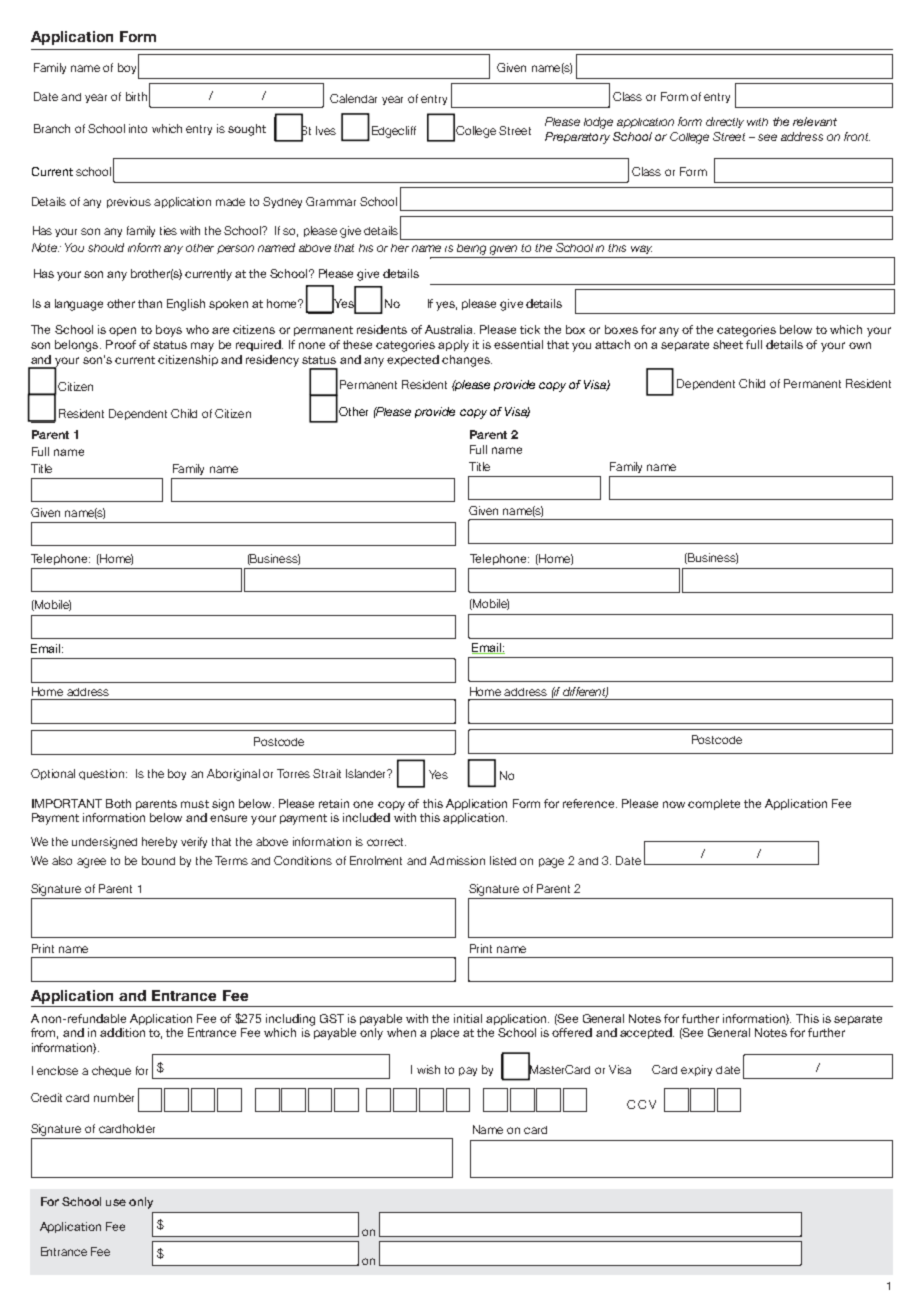 The image size is (924, 1308). Describe the element at coordinates (122, 1032) in the screenshot. I see `addition` at that location.
